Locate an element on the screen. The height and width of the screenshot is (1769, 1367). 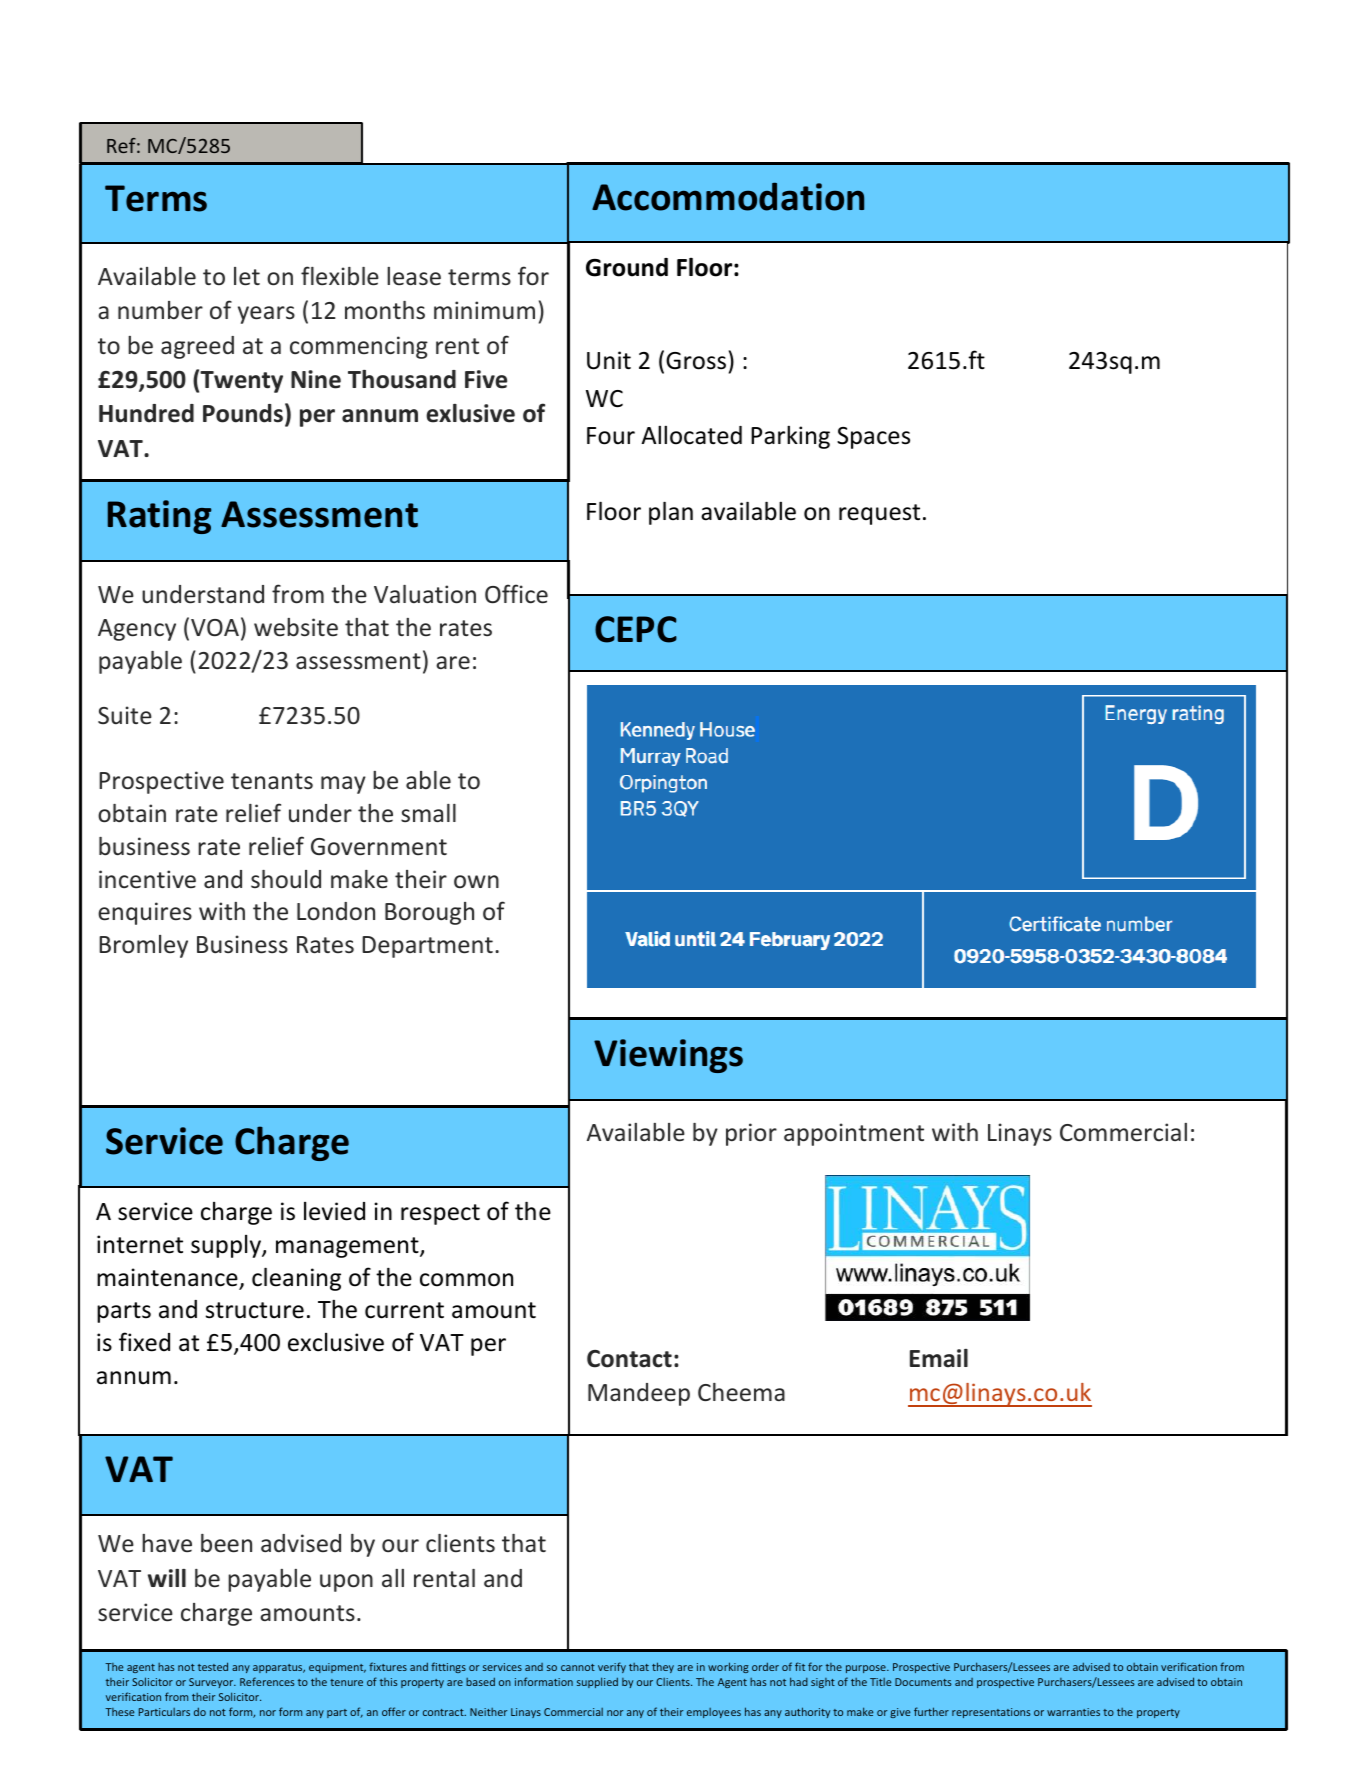
respect is located at coordinates (440, 1214).
